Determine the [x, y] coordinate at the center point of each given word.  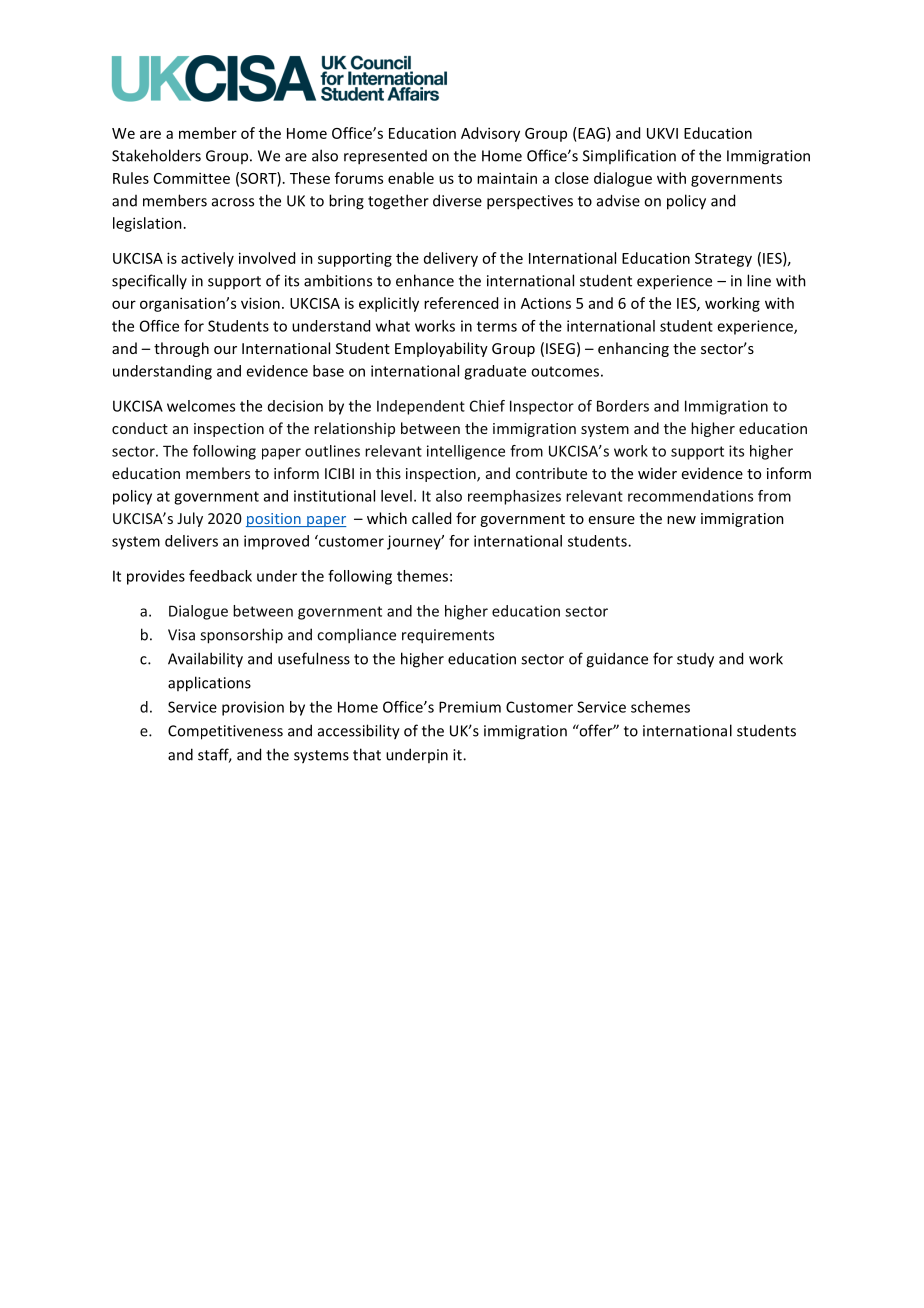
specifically [149, 282]
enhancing [633, 349]
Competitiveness [225, 732]
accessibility [359, 732]
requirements [448, 636]
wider [657, 473]
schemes [660, 707]
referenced [461, 303]
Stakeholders [156, 155]
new [681, 520]
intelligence [466, 452]
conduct [140, 428]
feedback [220, 576]
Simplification [629, 156]
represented [385, 157]
